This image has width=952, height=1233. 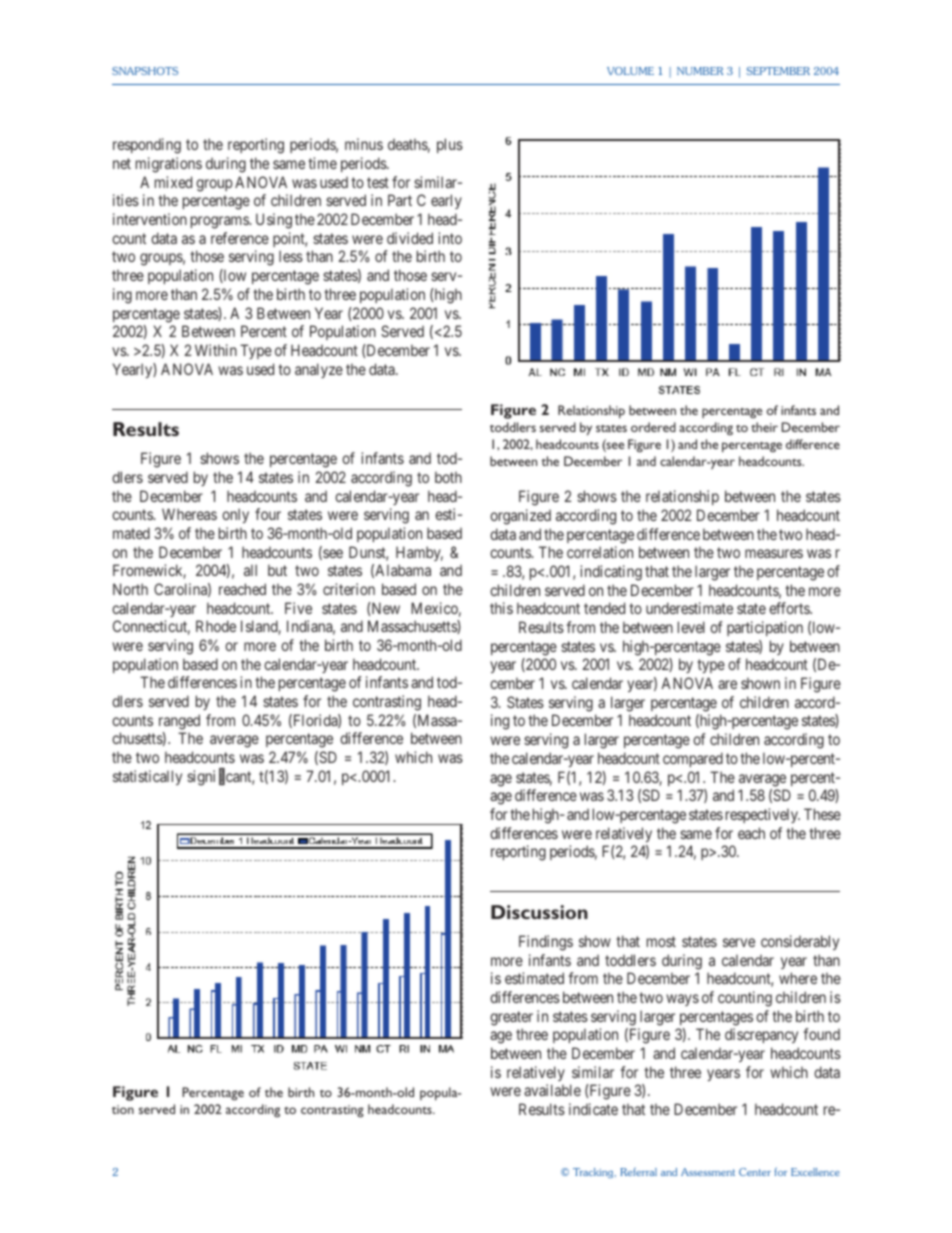 What do you see at coordinates (593, 1109) in the image?
I see `indicate` at bounding box center [593, 1109].
